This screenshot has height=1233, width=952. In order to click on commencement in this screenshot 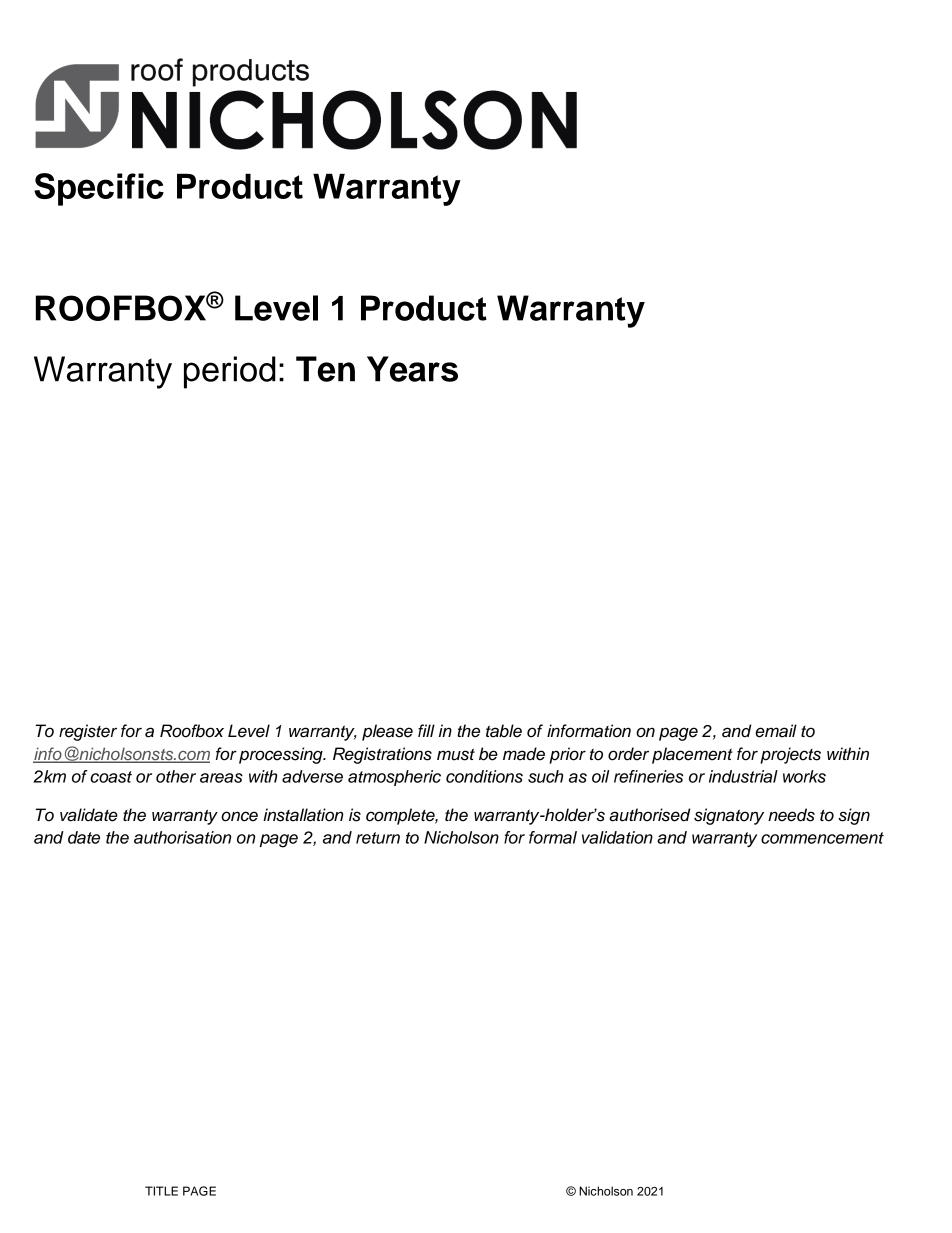, I will do `click(822, 838)`.
